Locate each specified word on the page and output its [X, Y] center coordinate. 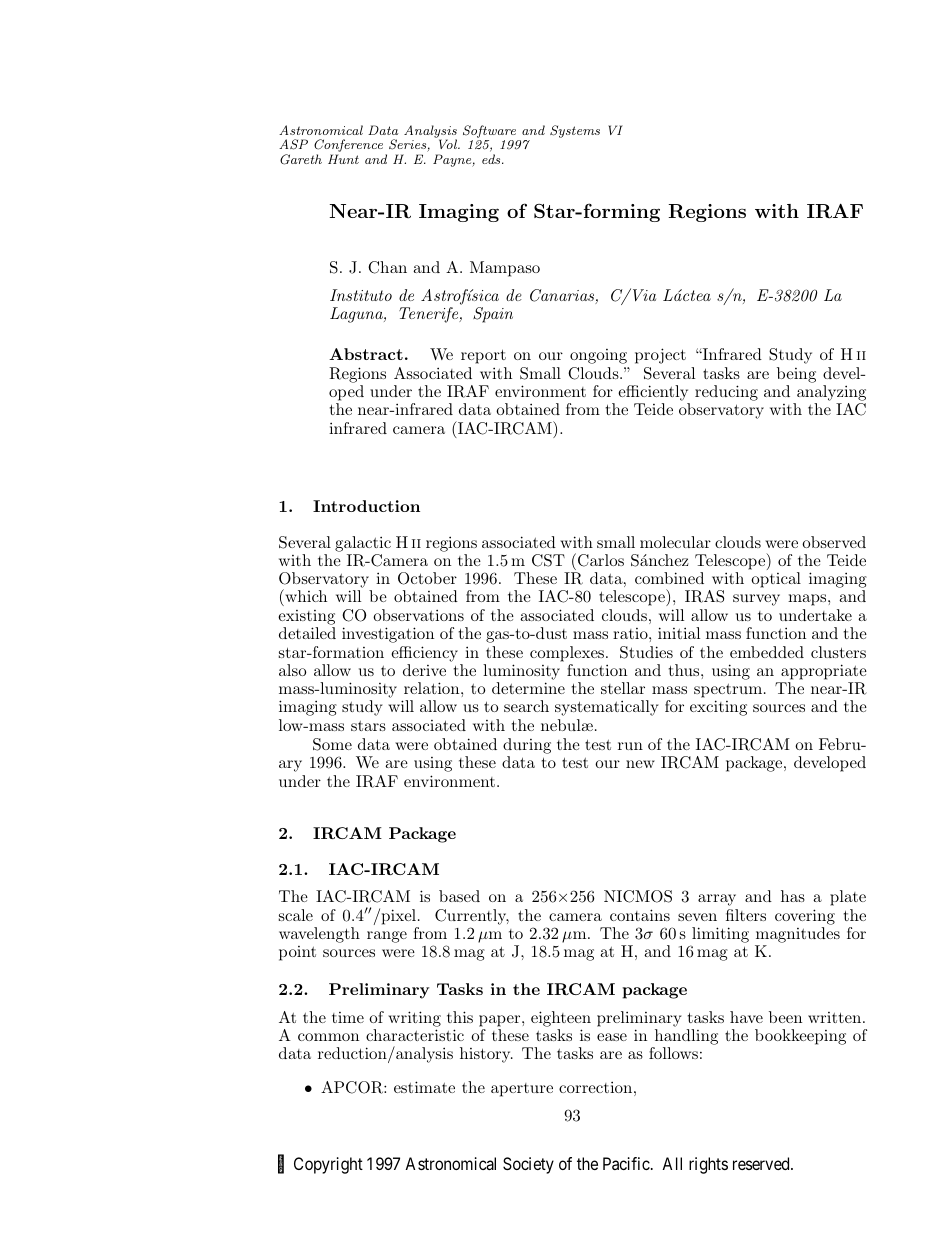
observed [834, 542]
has [793, 896]
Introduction [366, 506]
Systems [575, 131]
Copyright [328, 1165]
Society [528, 1165]
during [527, 746]
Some [332, 744]
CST [548, 560]
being [796, 375]
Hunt [343, 159]
